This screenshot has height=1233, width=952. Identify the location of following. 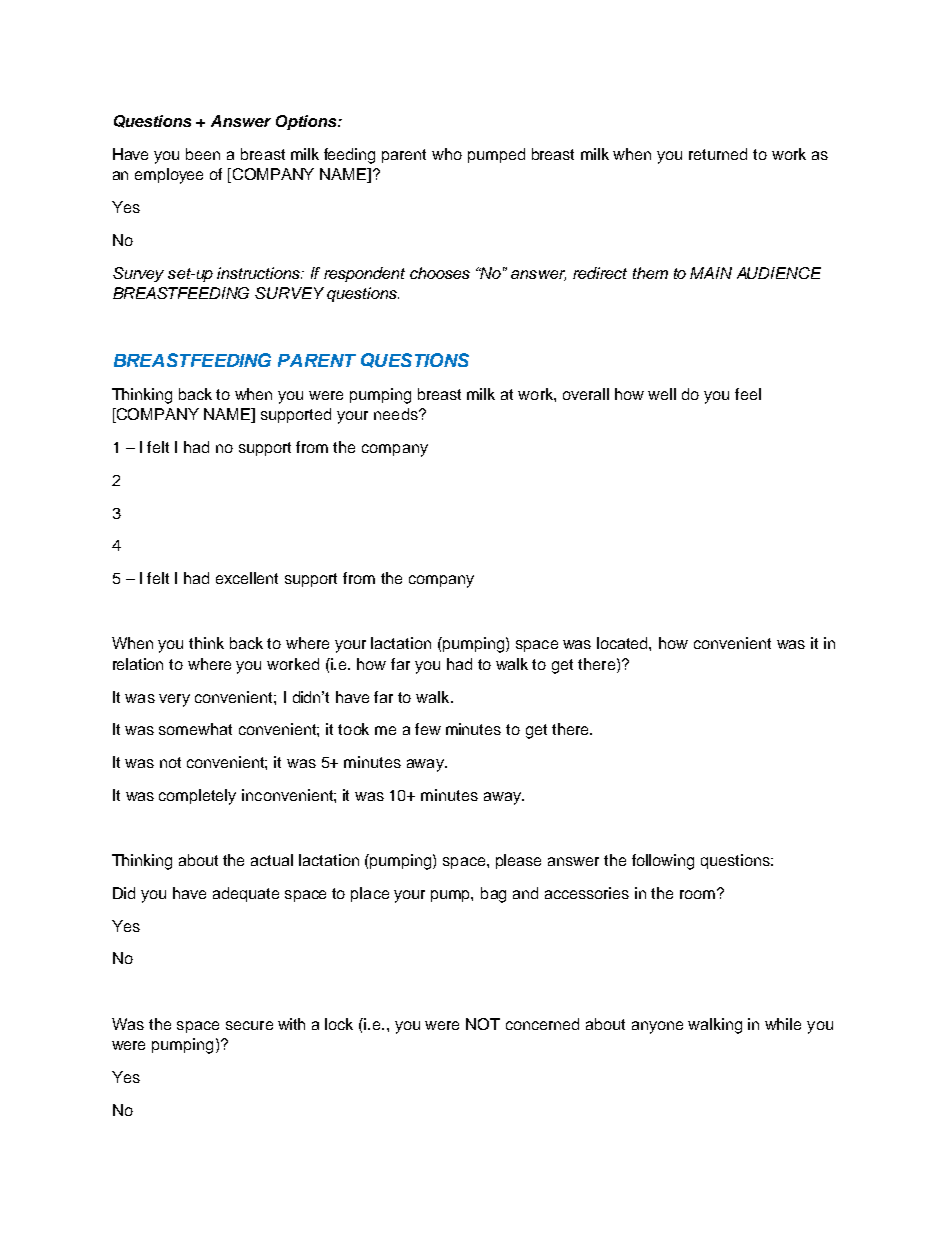
(663, 862).
